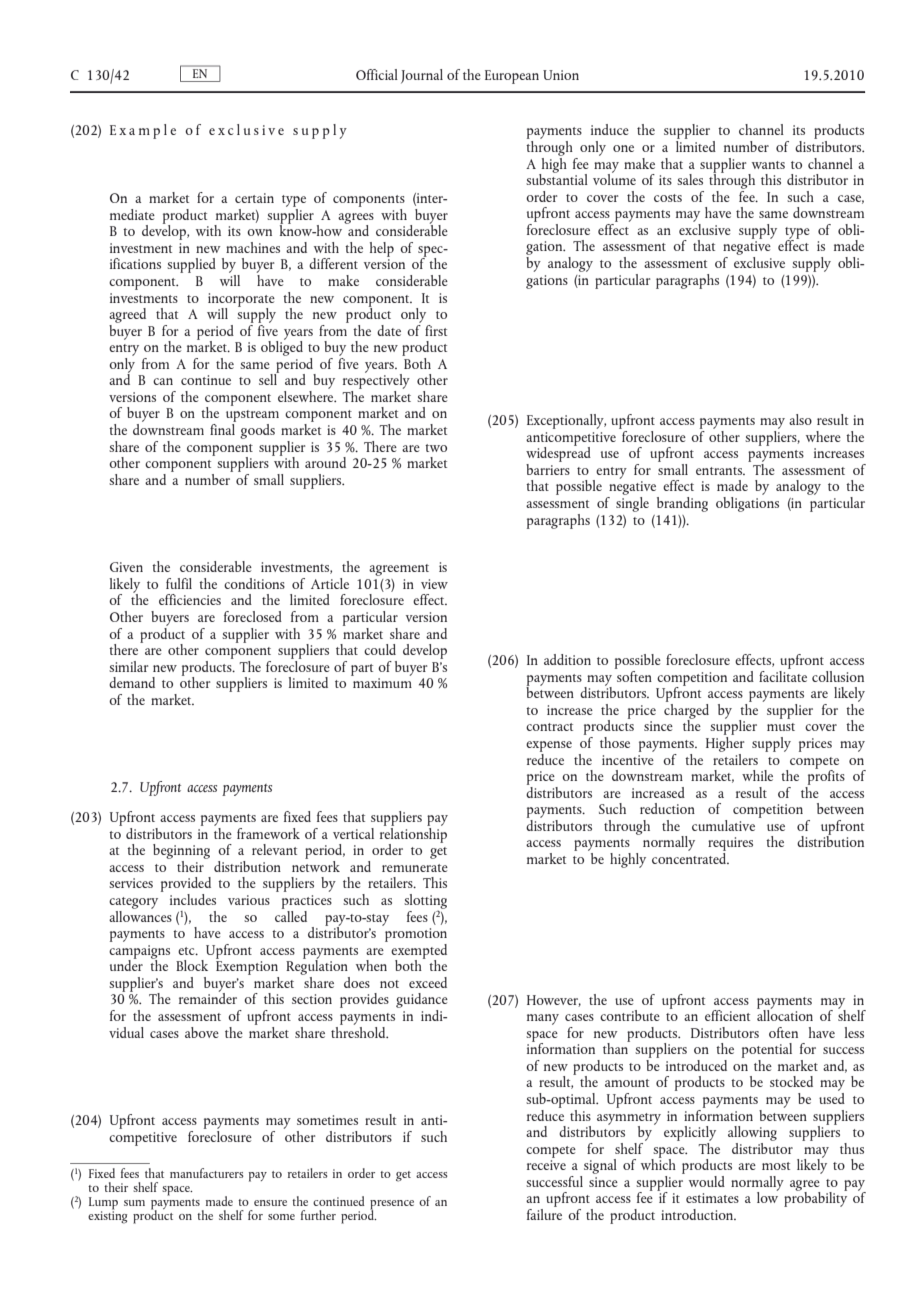 This page has width=924, height=1308. I want to click on facilitate, so click(783, 675).
